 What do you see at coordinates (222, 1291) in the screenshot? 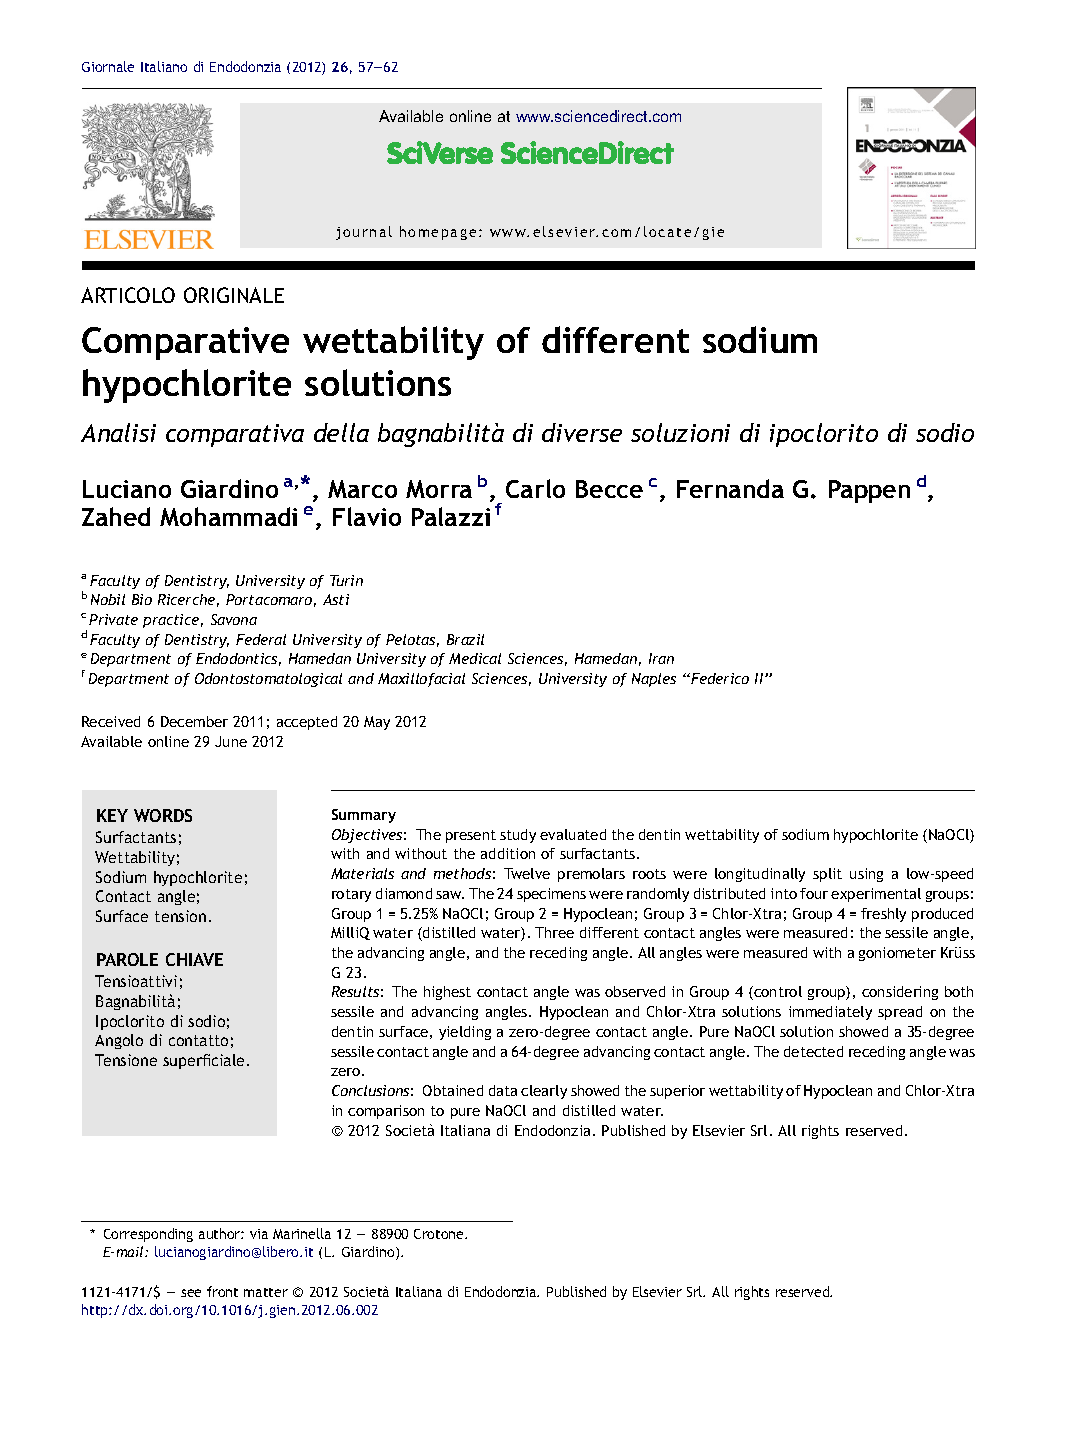
I see `front` at bounding box center [222, 1291].
